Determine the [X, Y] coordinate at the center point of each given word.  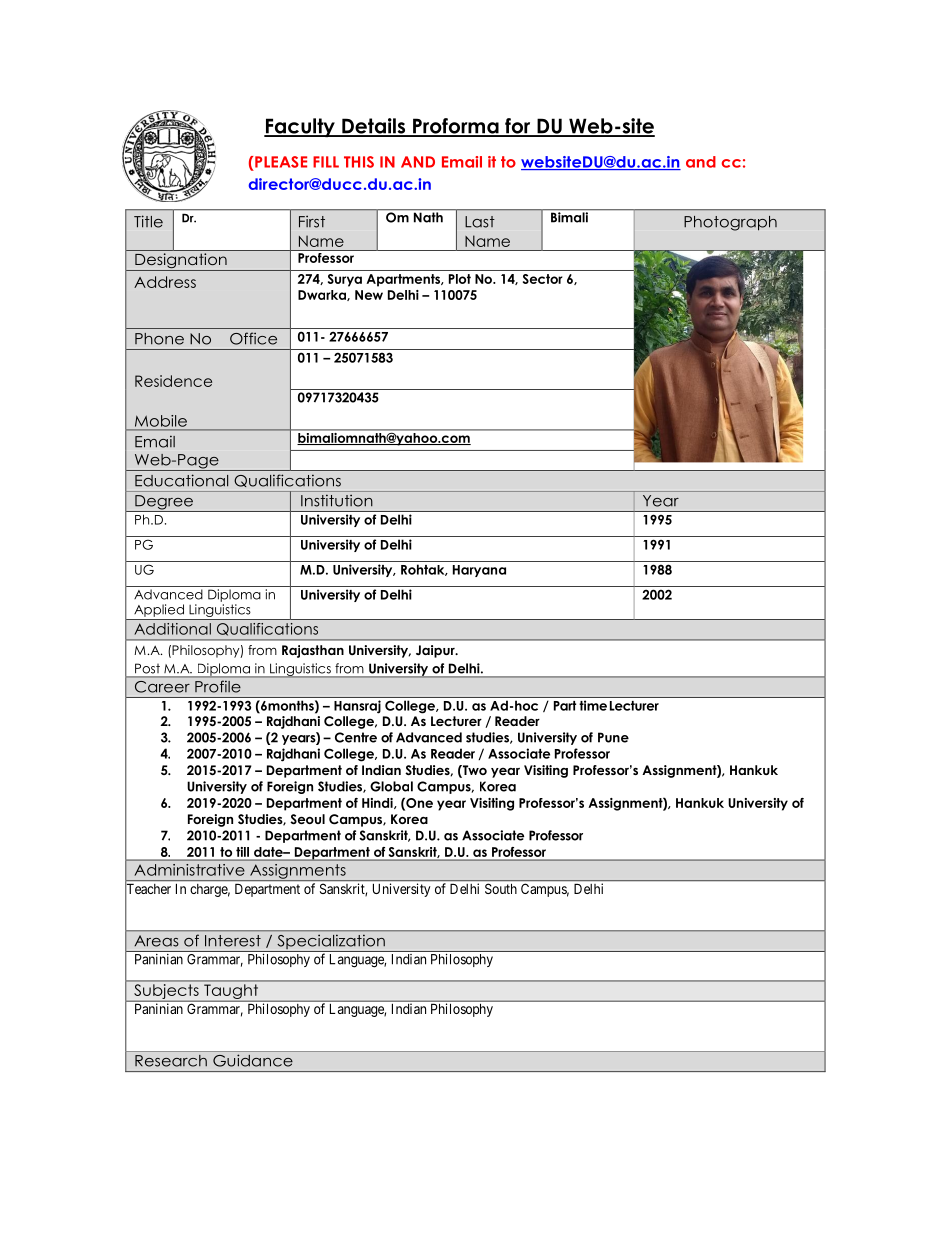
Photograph [730, 223]
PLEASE [280, 162]
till [242, 852]
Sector [543, 279]
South [501, 889]
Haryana [479, 571]
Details [373, 127]
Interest [233, 941]
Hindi [378, 803]
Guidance [253, 1060]
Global [391, 786]
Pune [613, 737]
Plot [460, 279]
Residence [173, 381]
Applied [159, 610]
